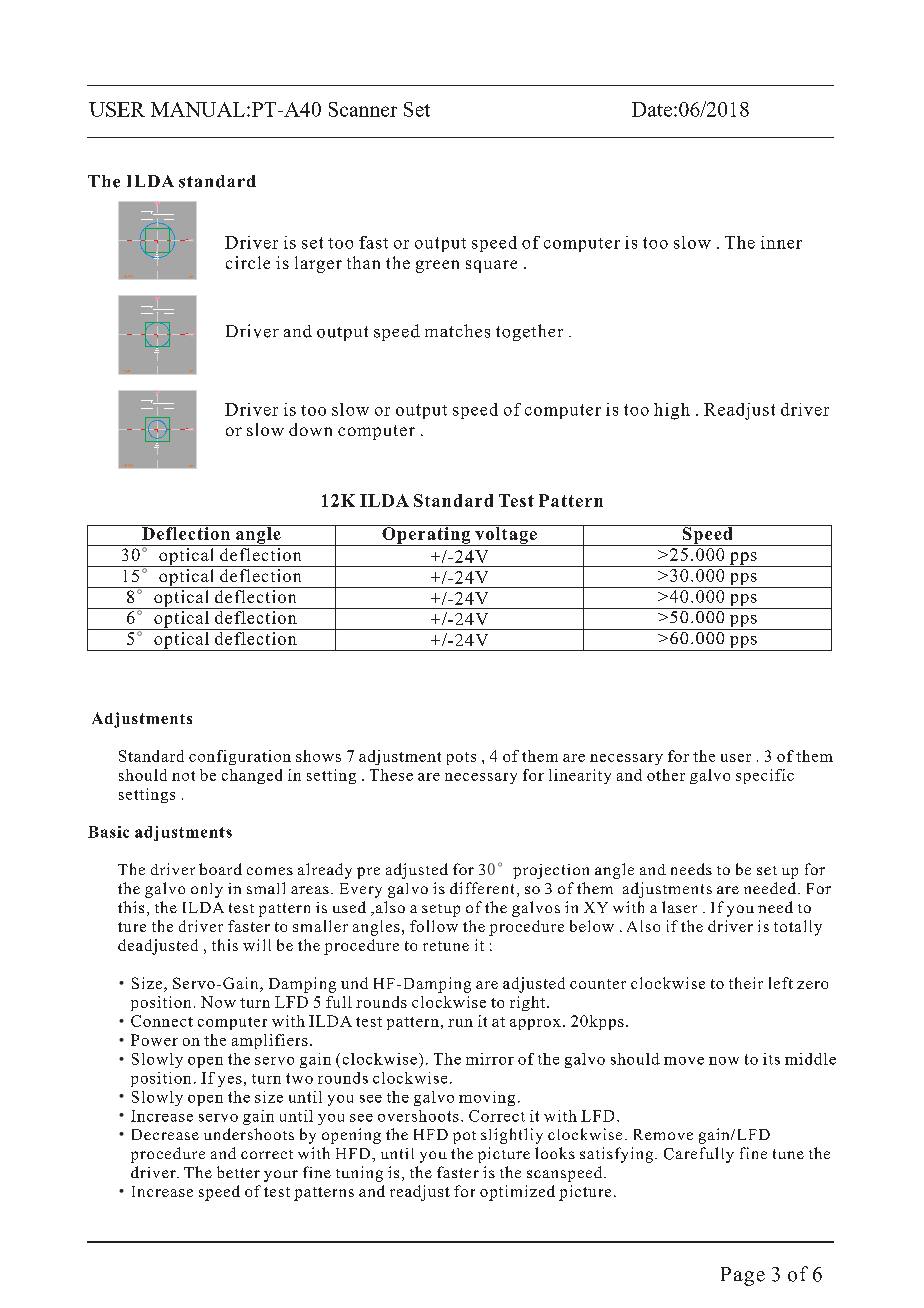  I want to click on configuration, so click(240, 757).
